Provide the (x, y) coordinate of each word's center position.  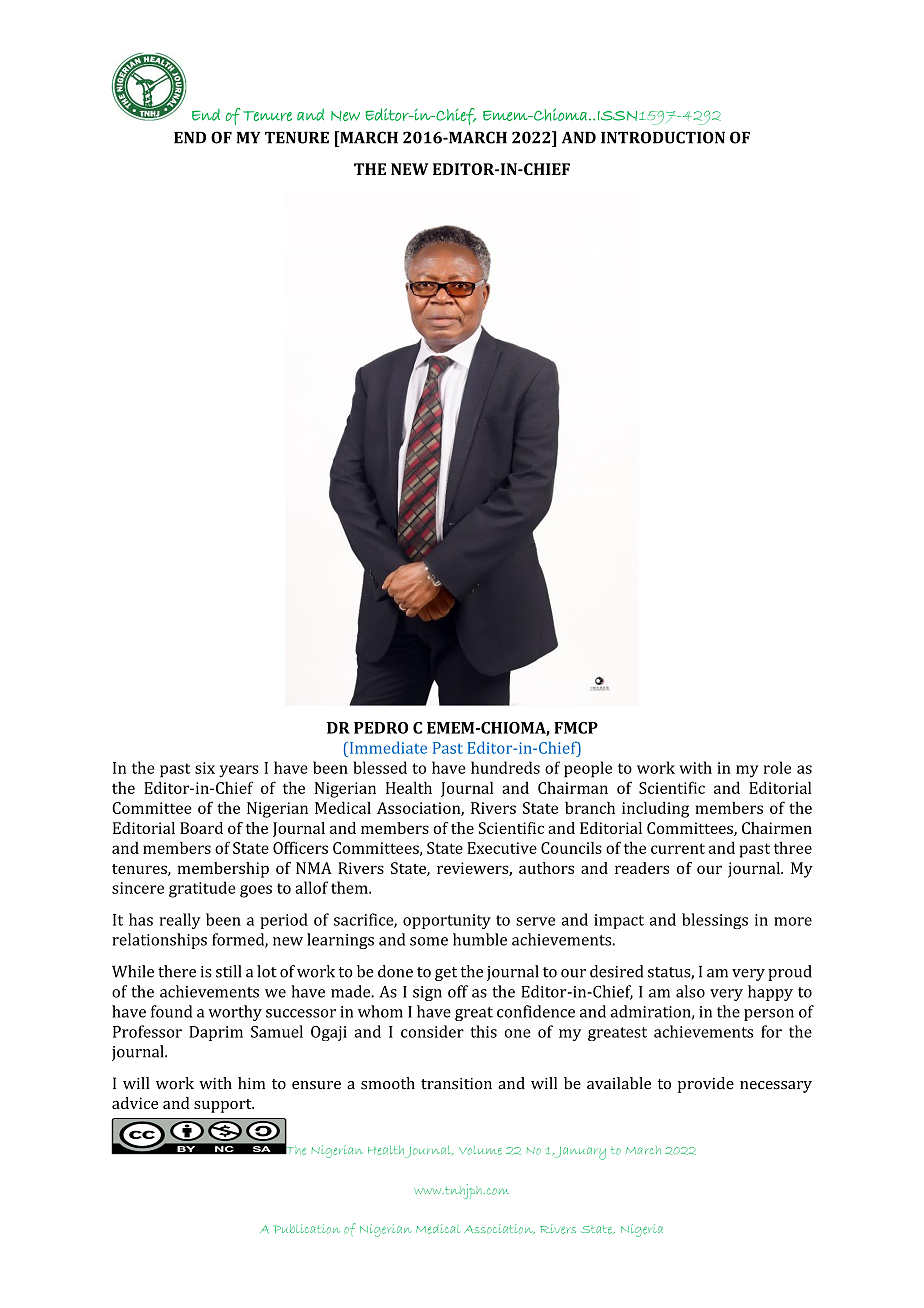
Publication (307, 1229)
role (777, 767)
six (205, 768)
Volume (480, 1150)
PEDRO (381, 728)
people (588, 769)
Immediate (387, 747)
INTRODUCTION (663, 137)
